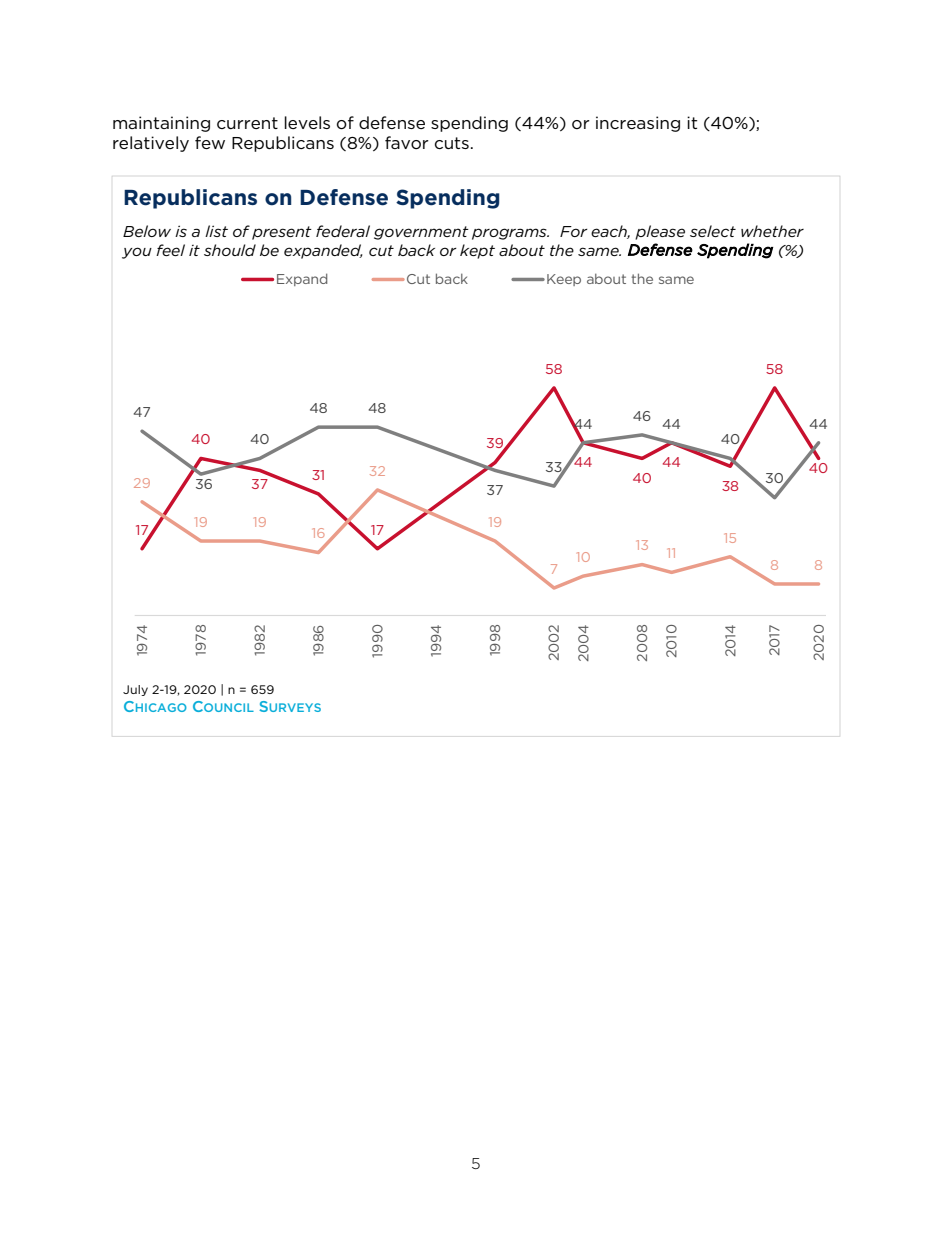 This page has width=952, height=1233. Describe the element at coordinates (510, 234) in the page. I see `programs` at that location.
